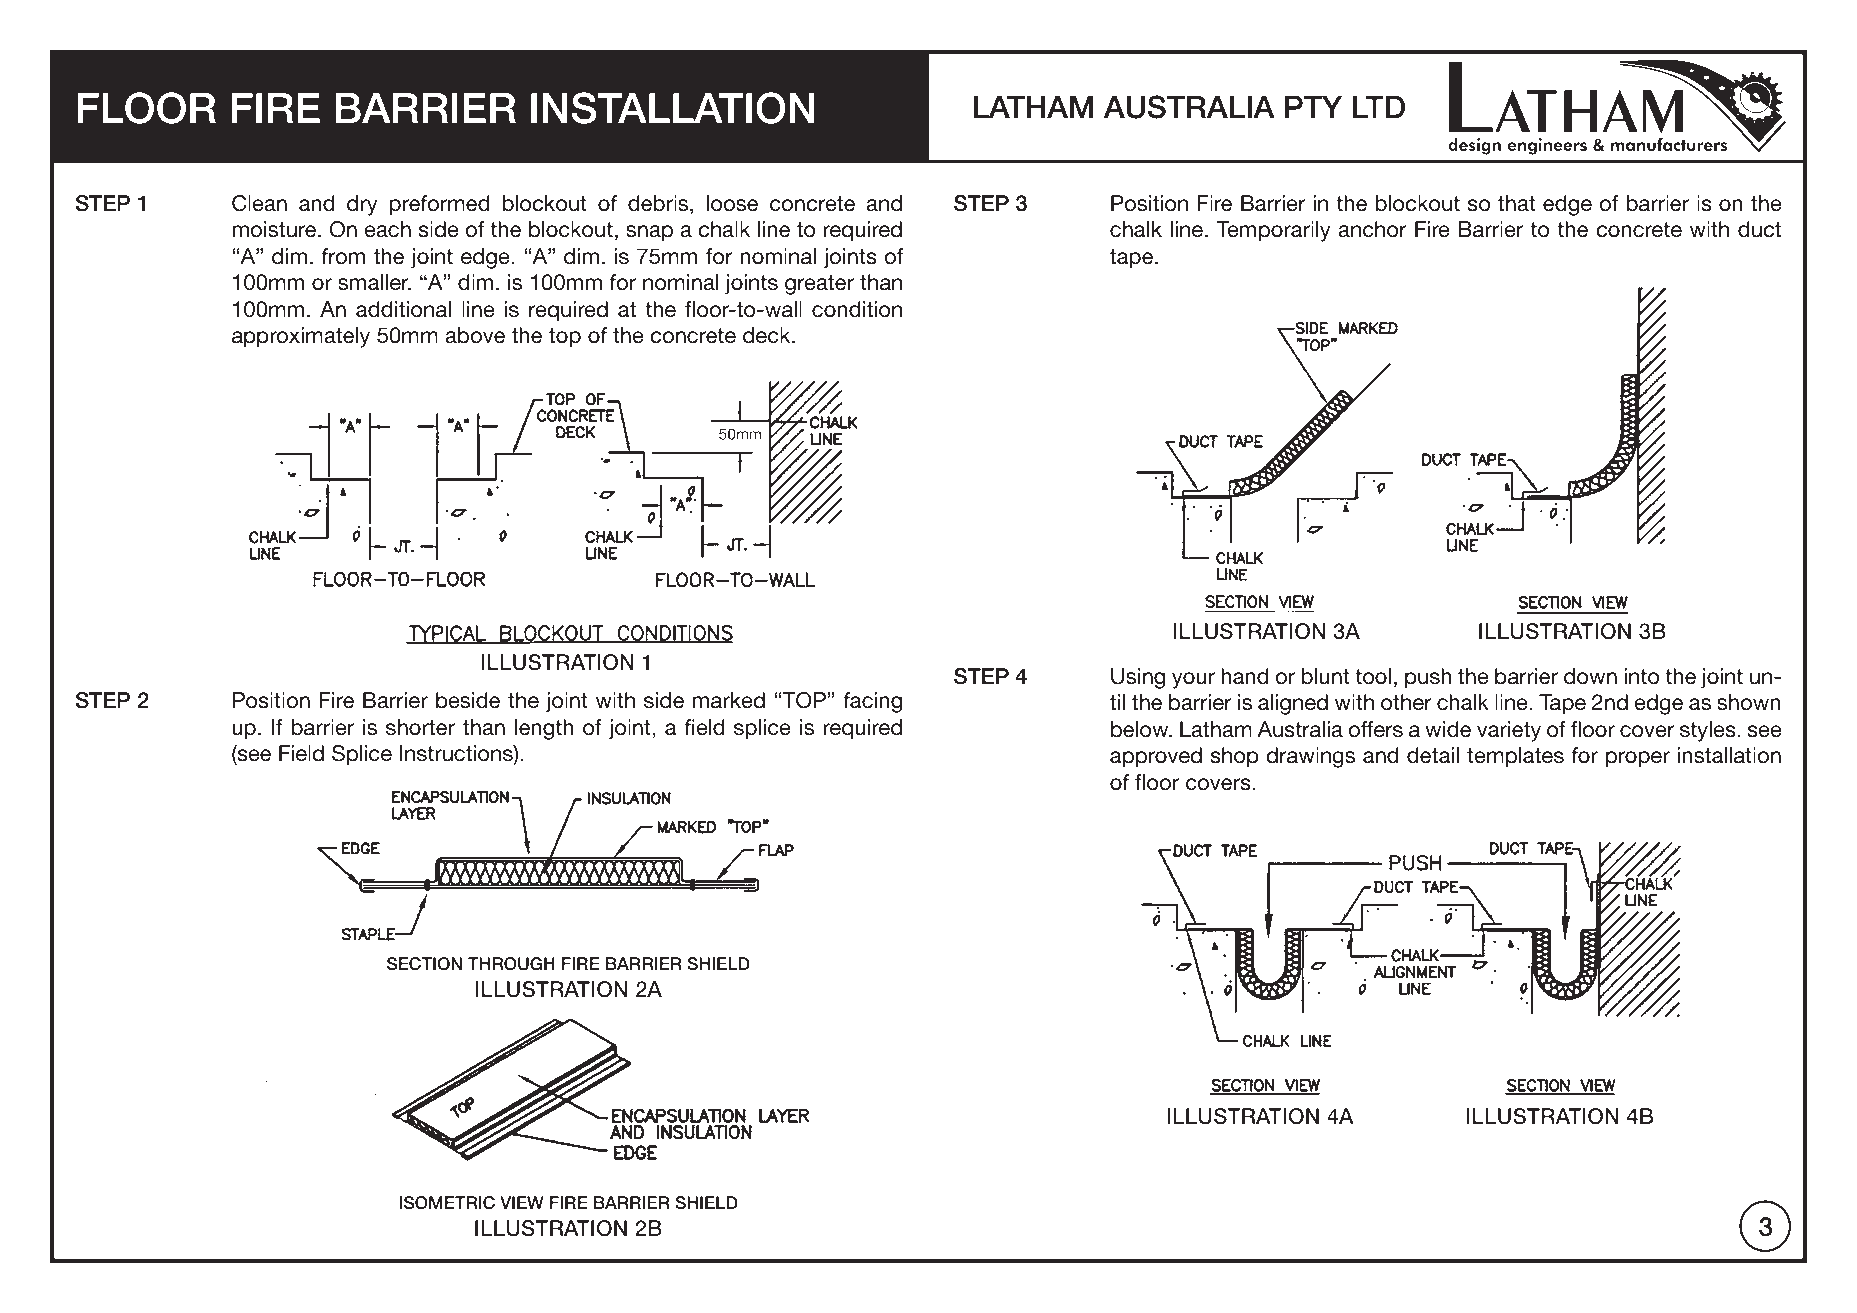 This image has width=1857, height=1313. I want to click on shorter, so click(420, 727).
